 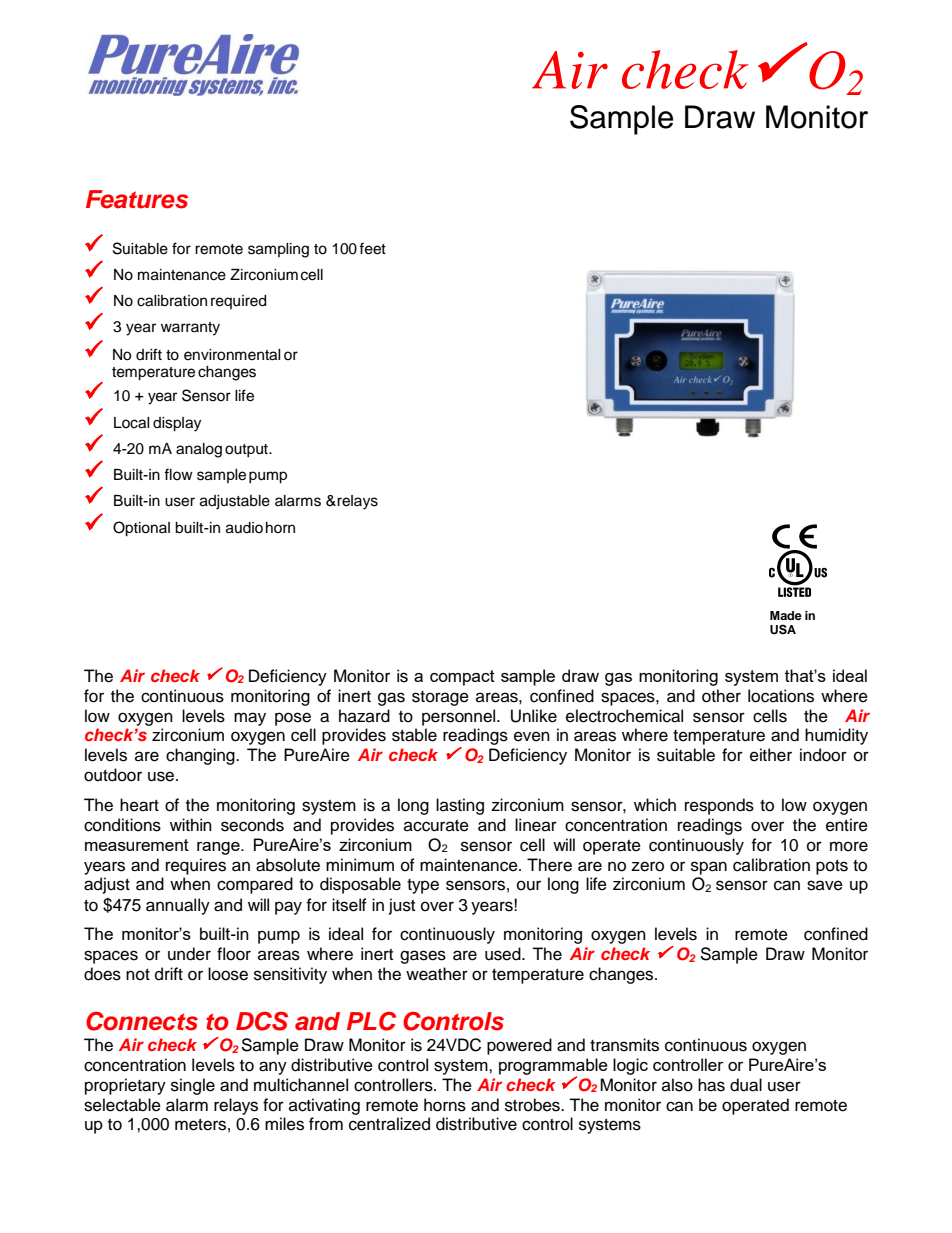 I want to click on USA, so click(x=783, y=629).
